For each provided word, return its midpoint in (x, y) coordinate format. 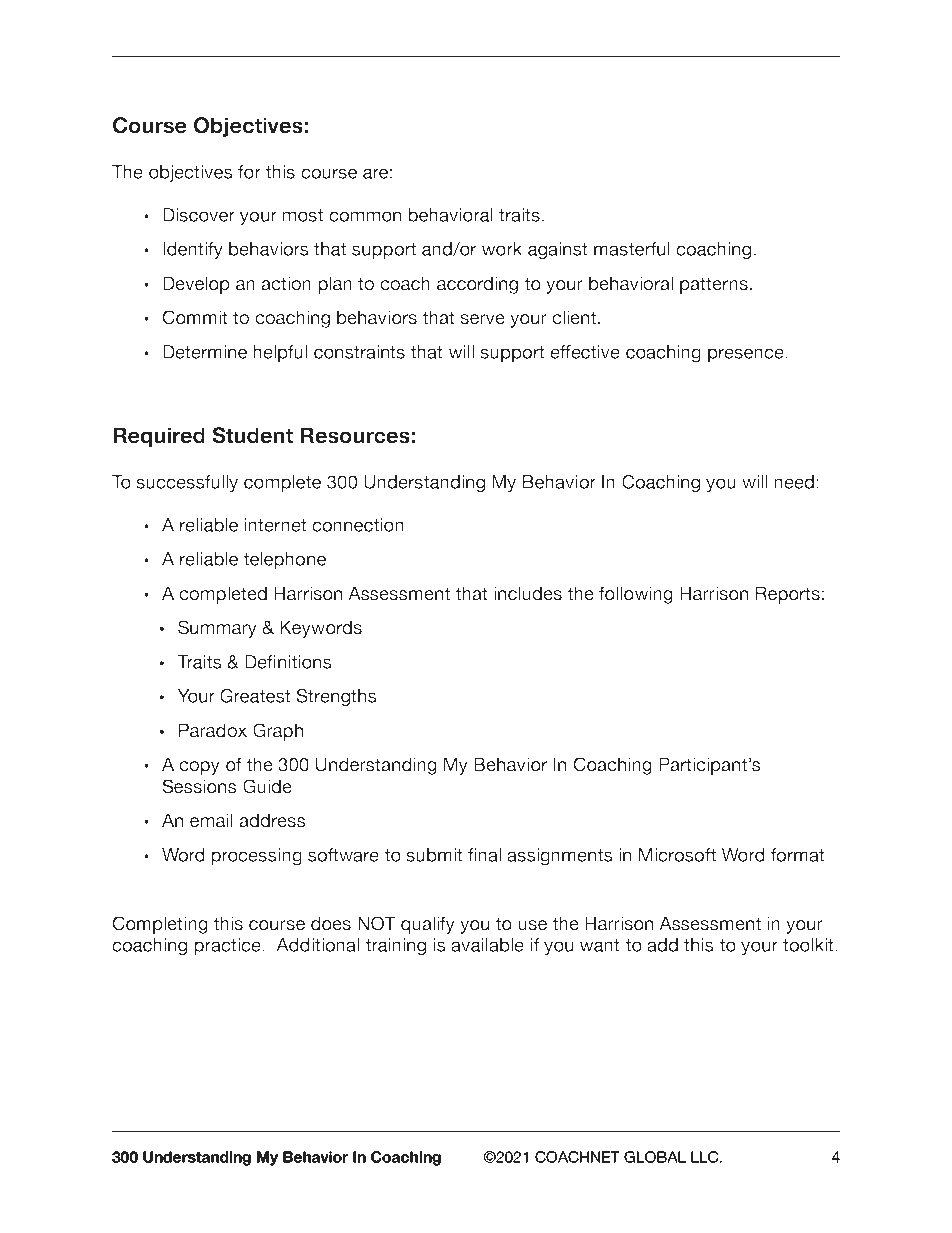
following (636, 595)
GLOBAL (655, 1157)
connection (358, 525)
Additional (317, 945)
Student (252, 435)
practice (228, 947)
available (487, 945)
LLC (706, 1157)
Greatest (255, 696)
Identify (193, 251)
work (502, 249)
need (794, 482)
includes (528, 593)
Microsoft (677, 855)
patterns (714, 285)
